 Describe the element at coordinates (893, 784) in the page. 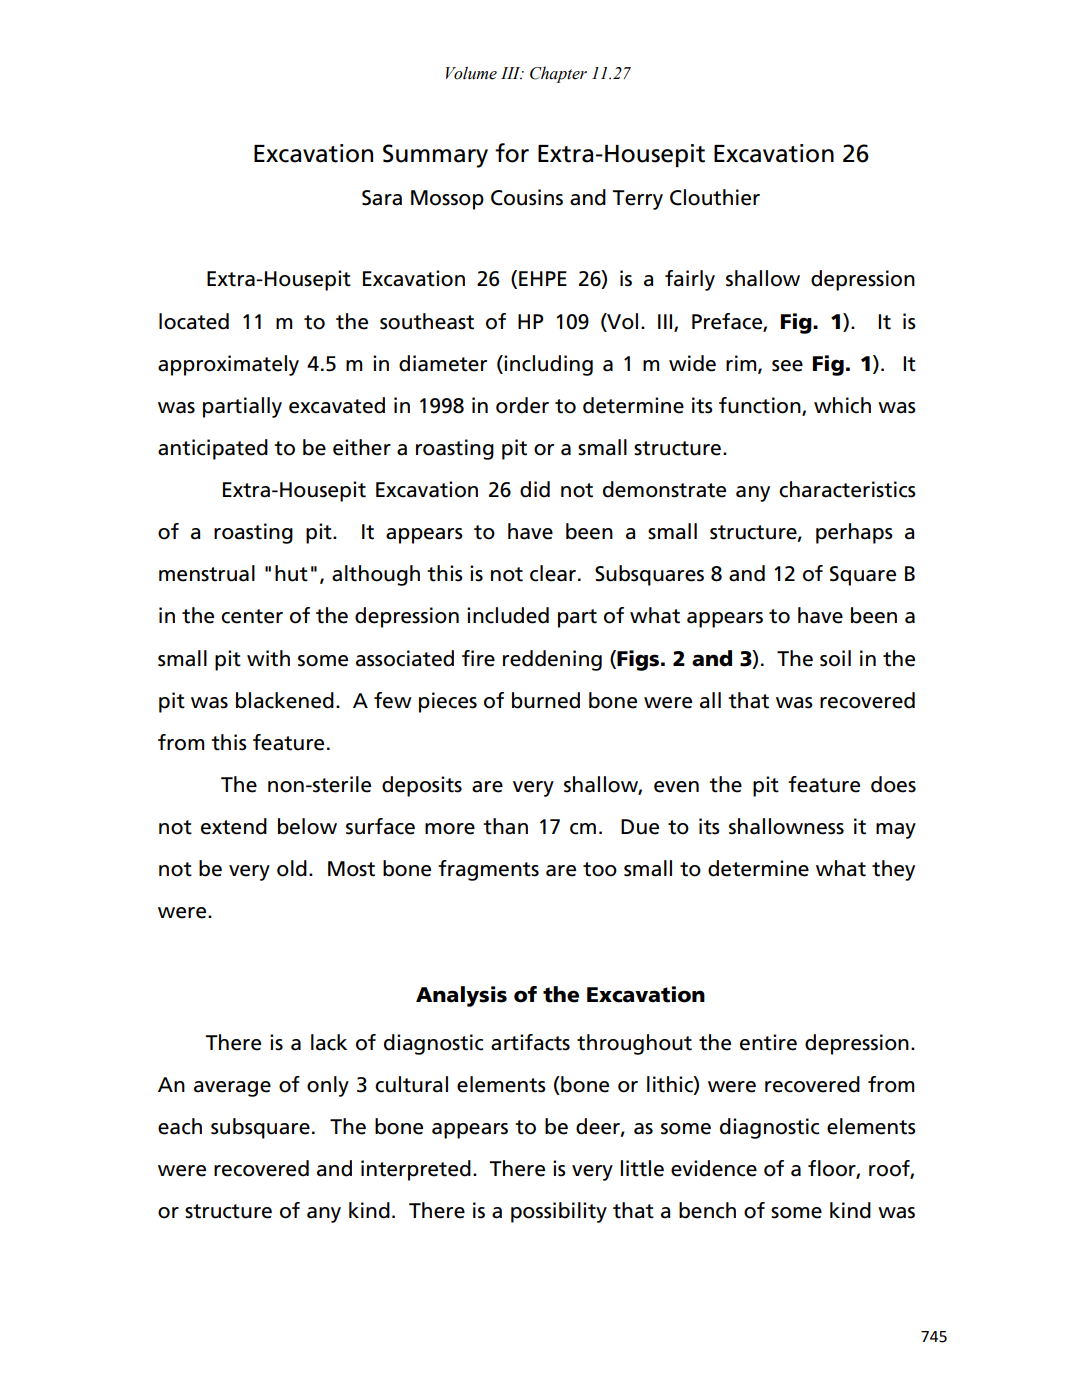

I see `does` at that location.
